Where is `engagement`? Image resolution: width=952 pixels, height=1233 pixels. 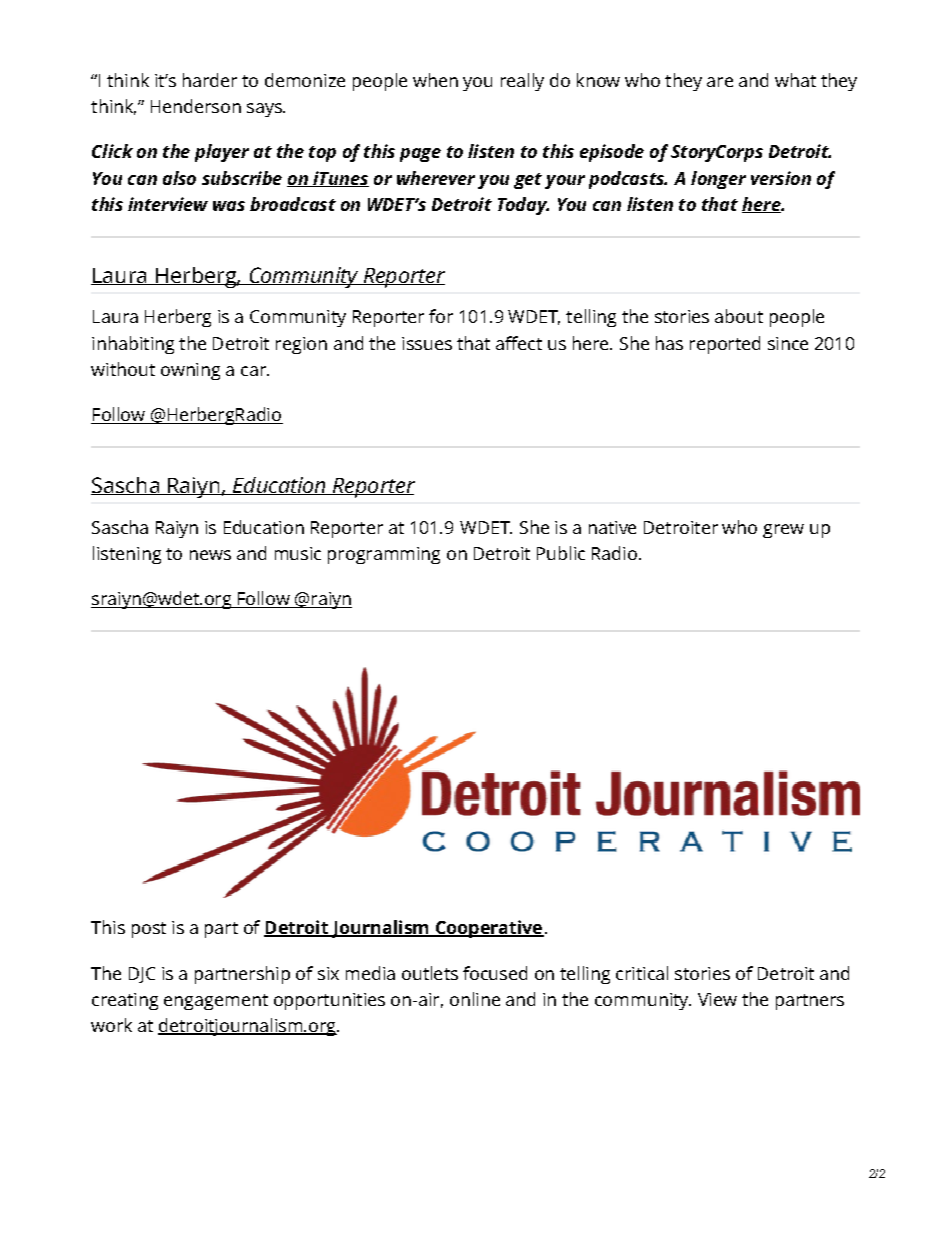 engagement is located at coordinates (216, 1002).
